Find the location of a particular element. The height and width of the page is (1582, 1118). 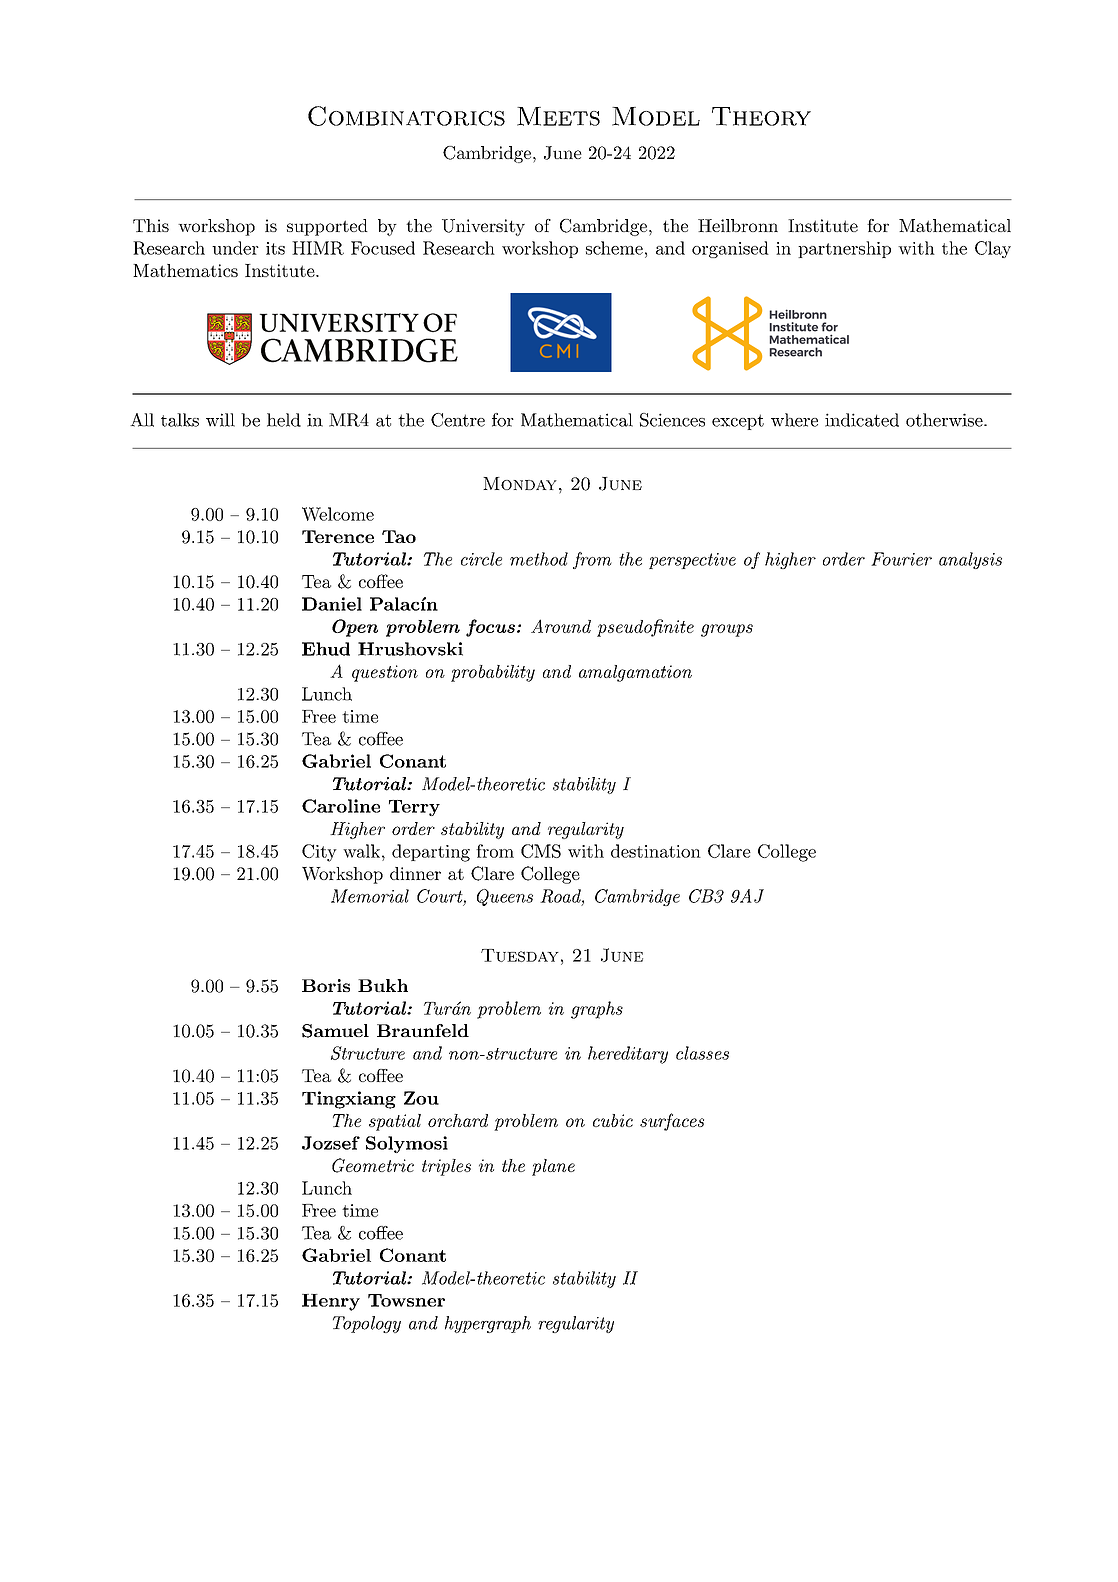

destination is located at coordinates (656, 851).
